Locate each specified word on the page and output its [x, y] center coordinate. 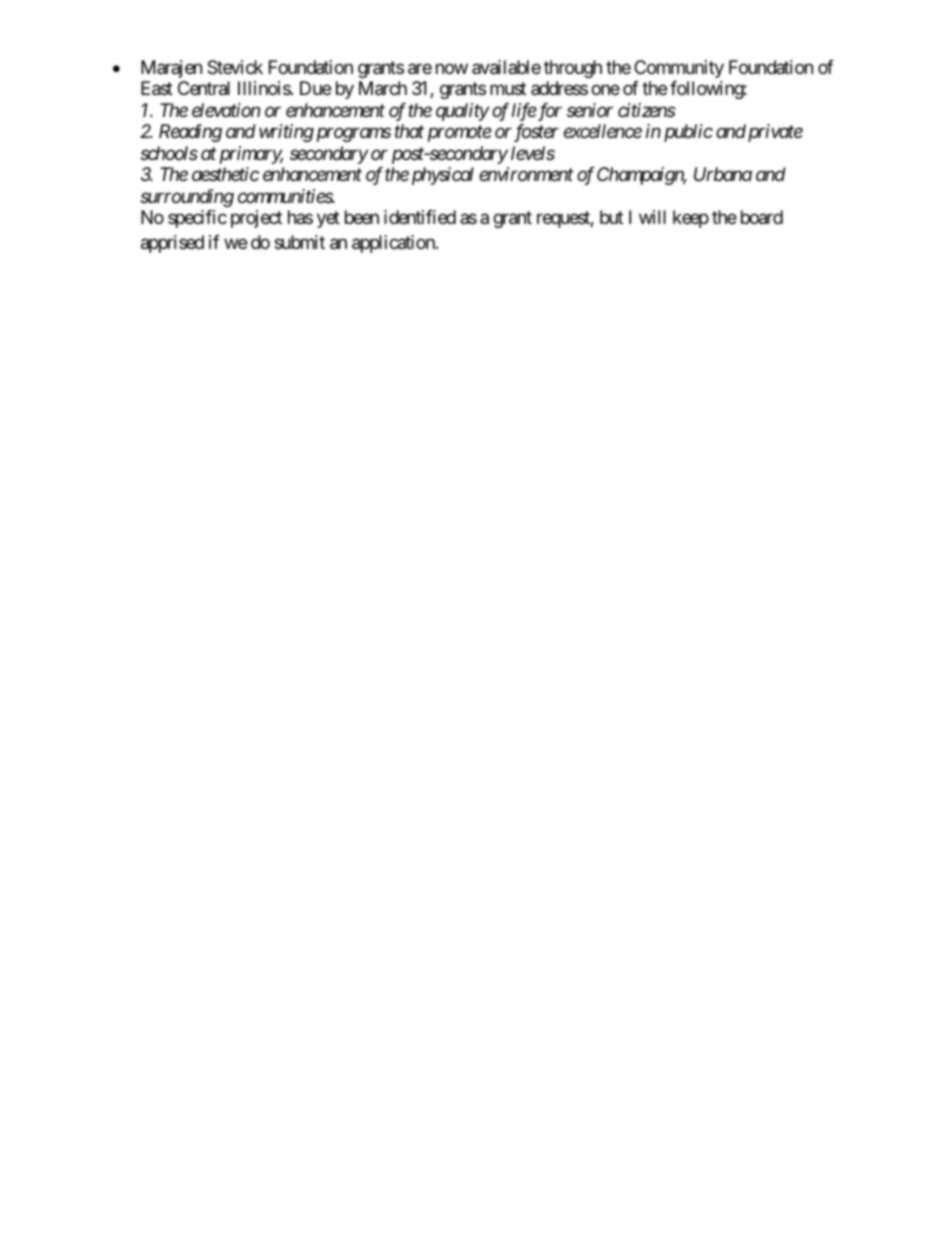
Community [679, 69]
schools [169, 153]
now [452, 68]
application [394, 244]
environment [526, 174]
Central [204, 88]
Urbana [723, 174]
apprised [172, 244]
